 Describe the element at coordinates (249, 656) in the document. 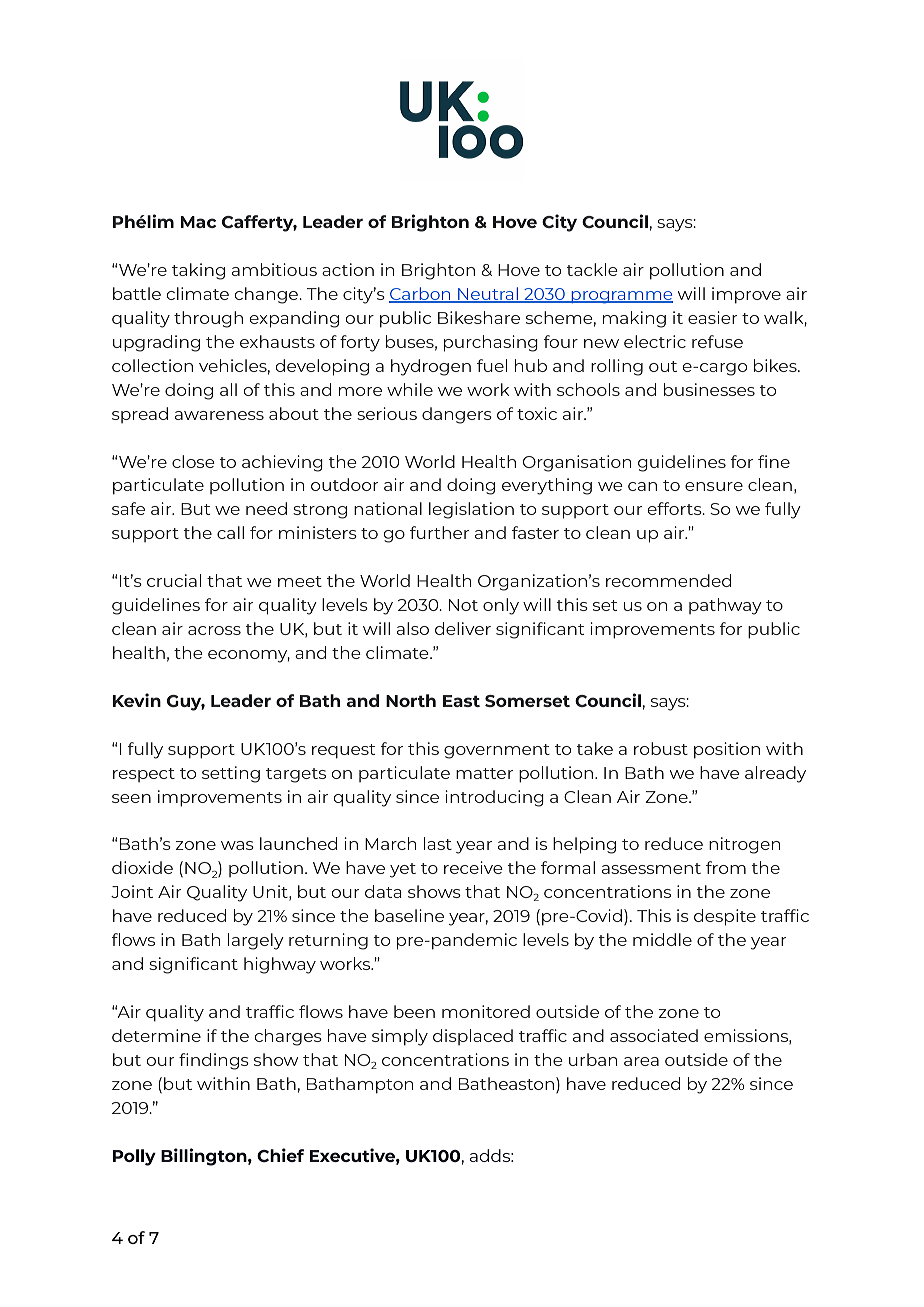

I see `economy` at that location.
